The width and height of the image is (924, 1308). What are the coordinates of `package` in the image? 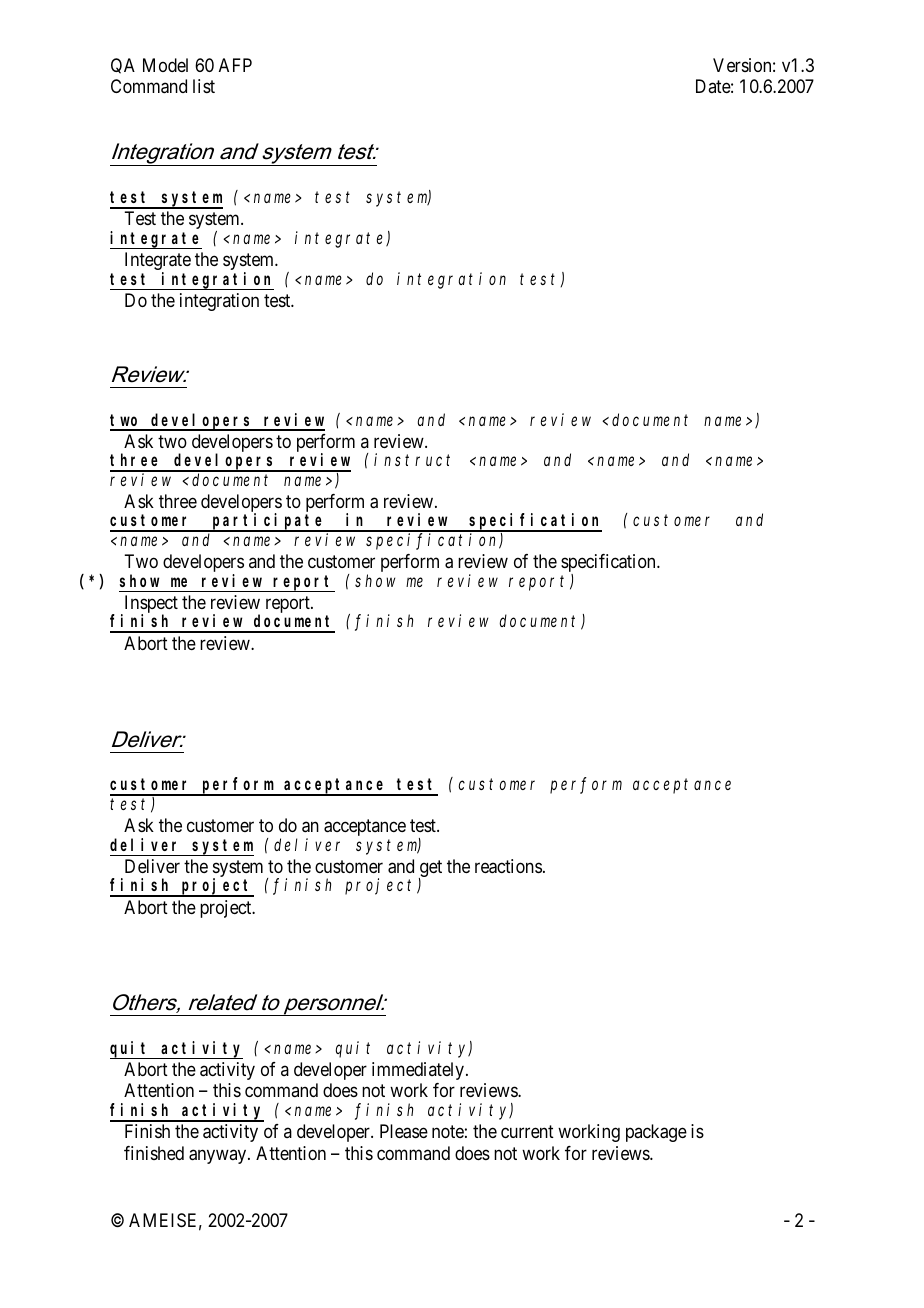 It's located at (656, 1133).
